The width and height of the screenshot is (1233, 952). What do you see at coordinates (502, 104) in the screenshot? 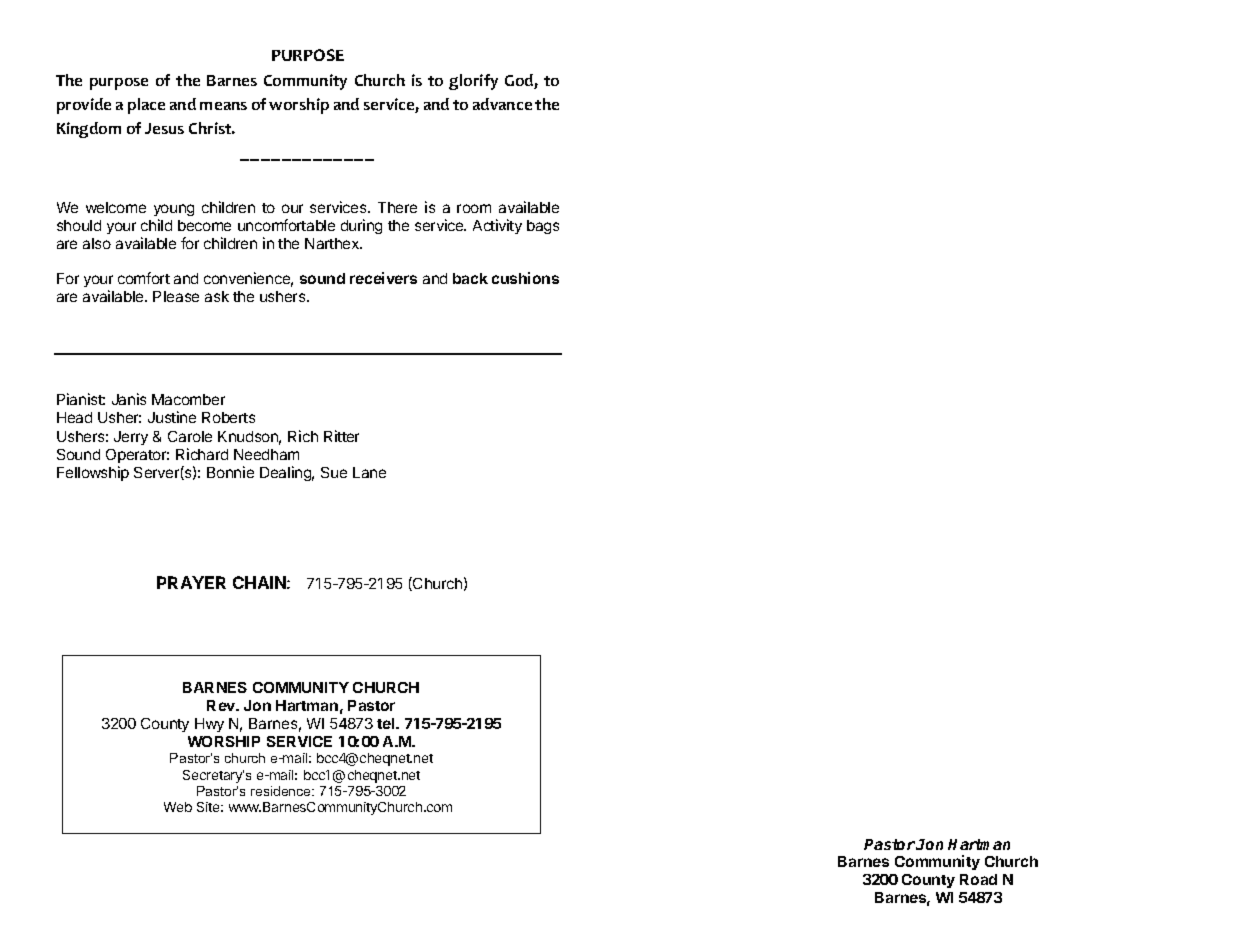
I see `advance` at bounding box center [502, 104].
